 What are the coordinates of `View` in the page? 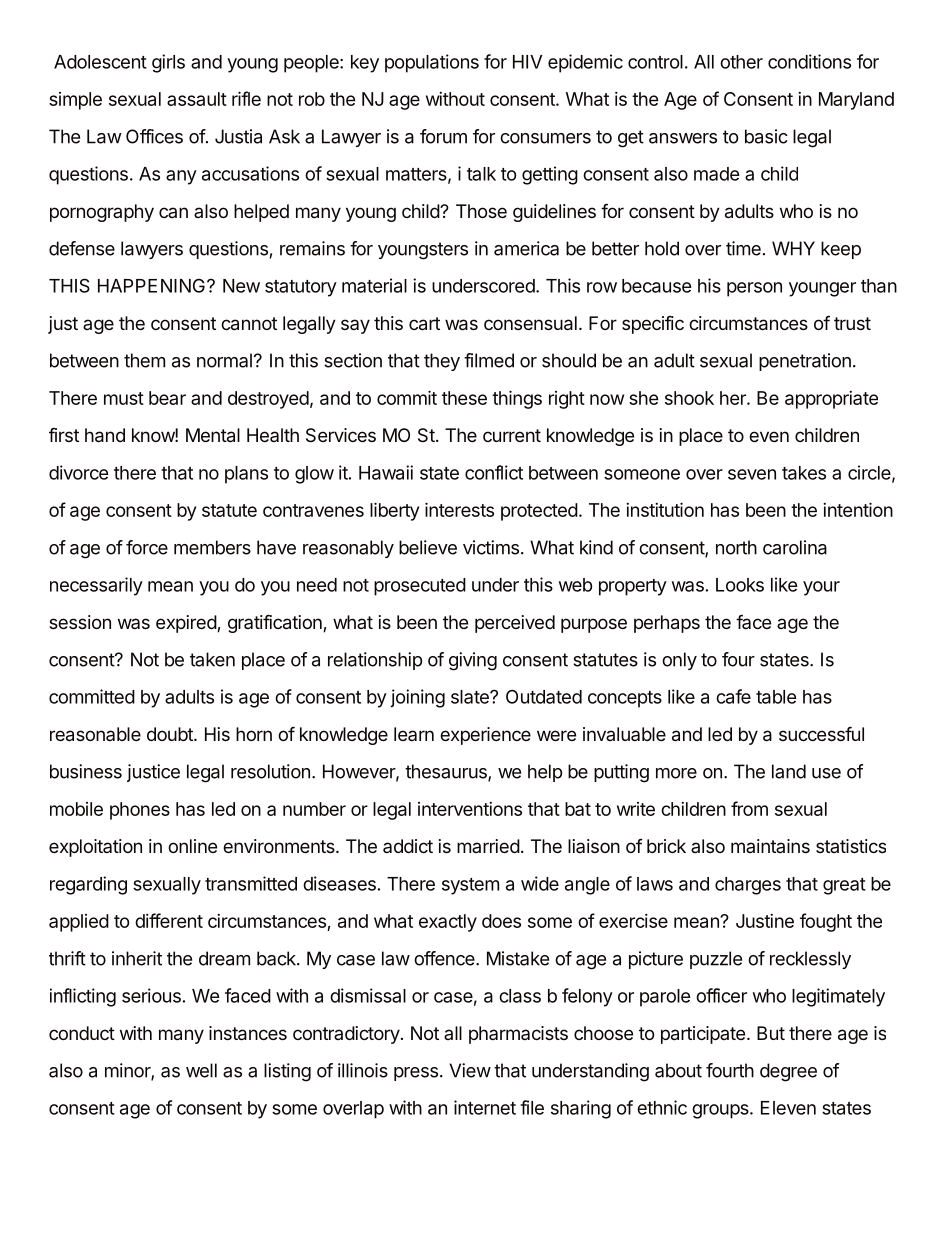 It's located at (470, 1070).
